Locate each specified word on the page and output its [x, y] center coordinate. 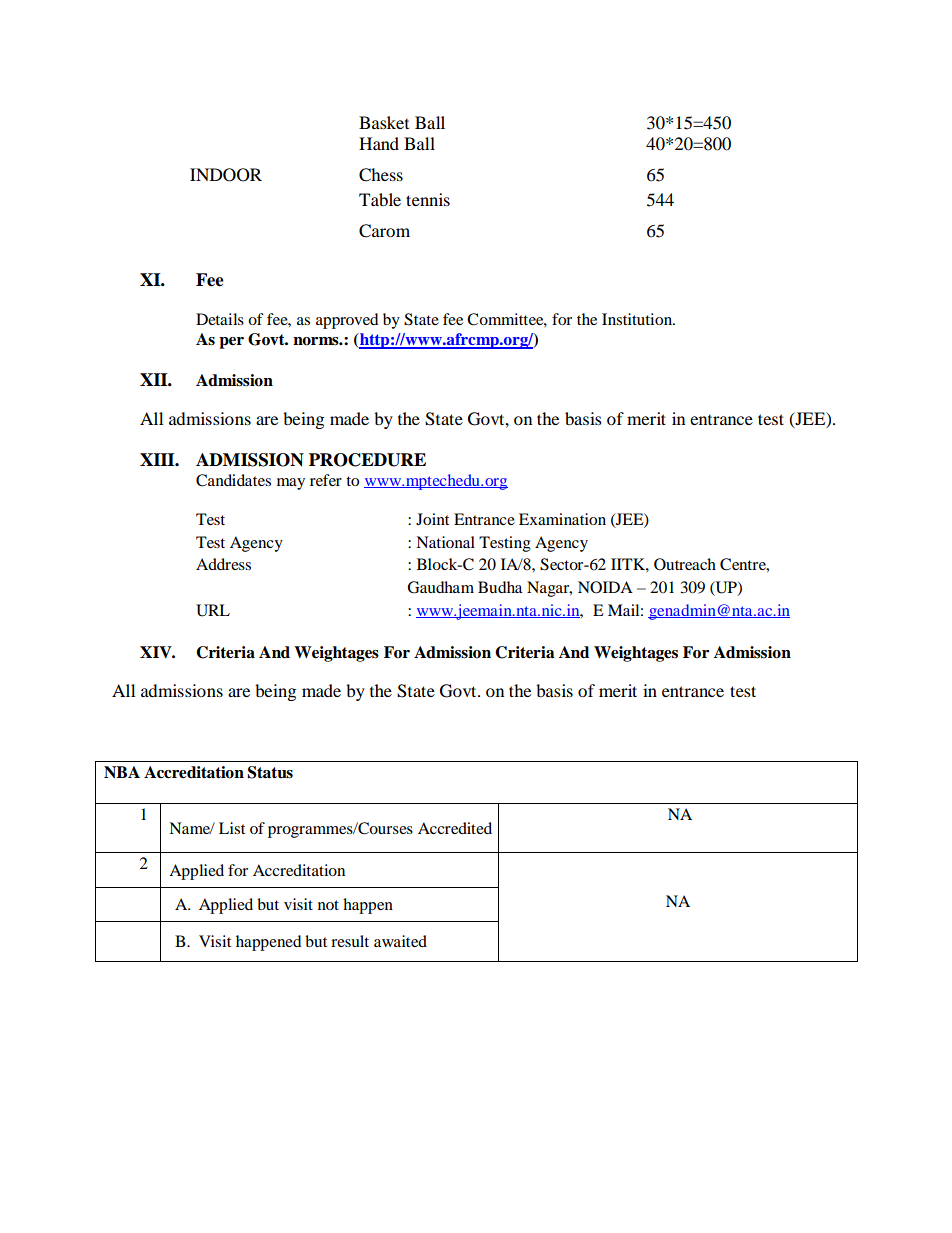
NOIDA [605, 587]
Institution [638, 319]
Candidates [233, 480]
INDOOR [226, 175]
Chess [381, 175]
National [445, 542]
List [232, 828]
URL [213, 610]
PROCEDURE [367, 460]
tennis [428, 199]
